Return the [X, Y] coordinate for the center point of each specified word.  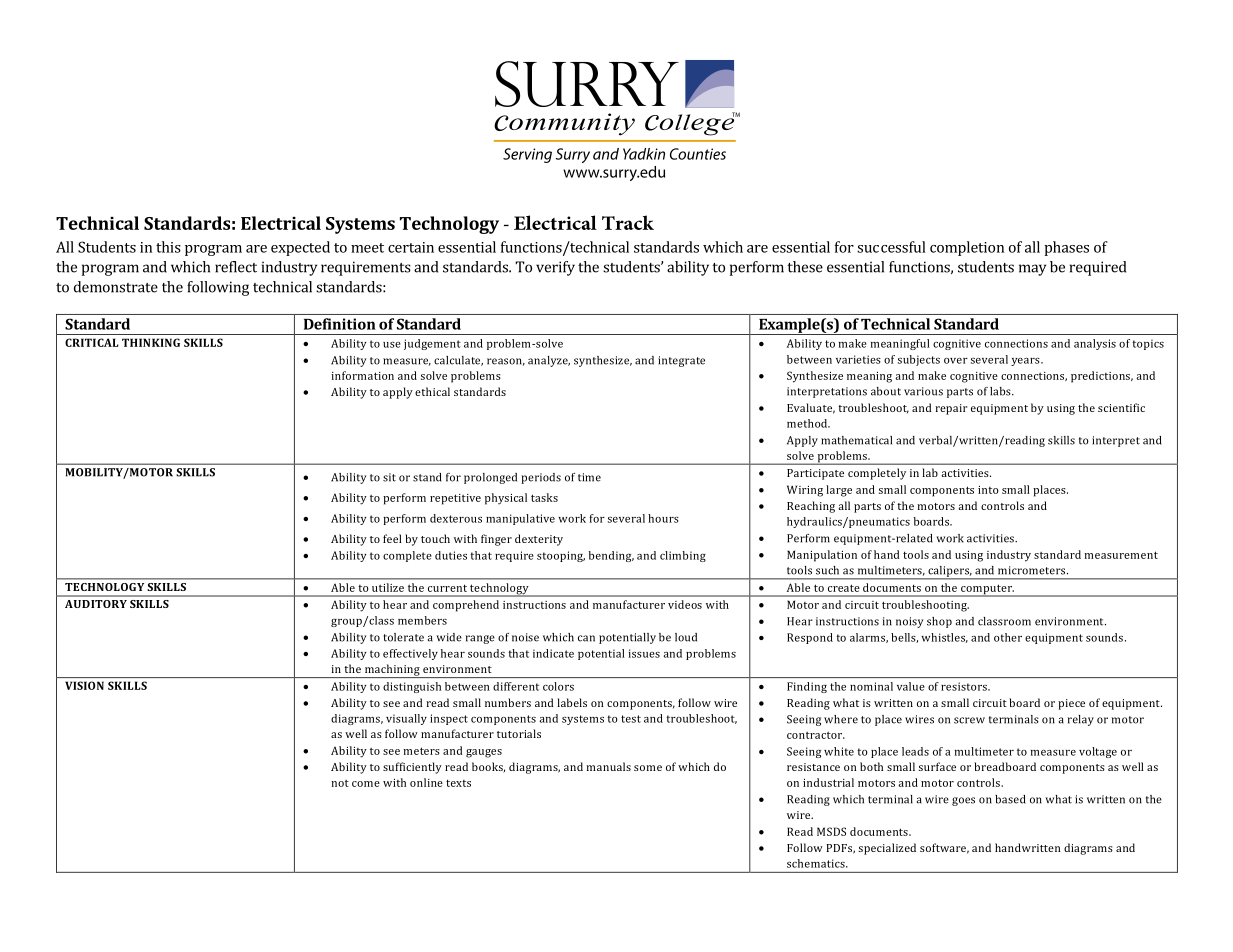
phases [1066, 248]
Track [628, 222]
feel [392, 538]
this [168, 247]
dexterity [539, 540]
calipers [949, 572]
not [340, 783]
